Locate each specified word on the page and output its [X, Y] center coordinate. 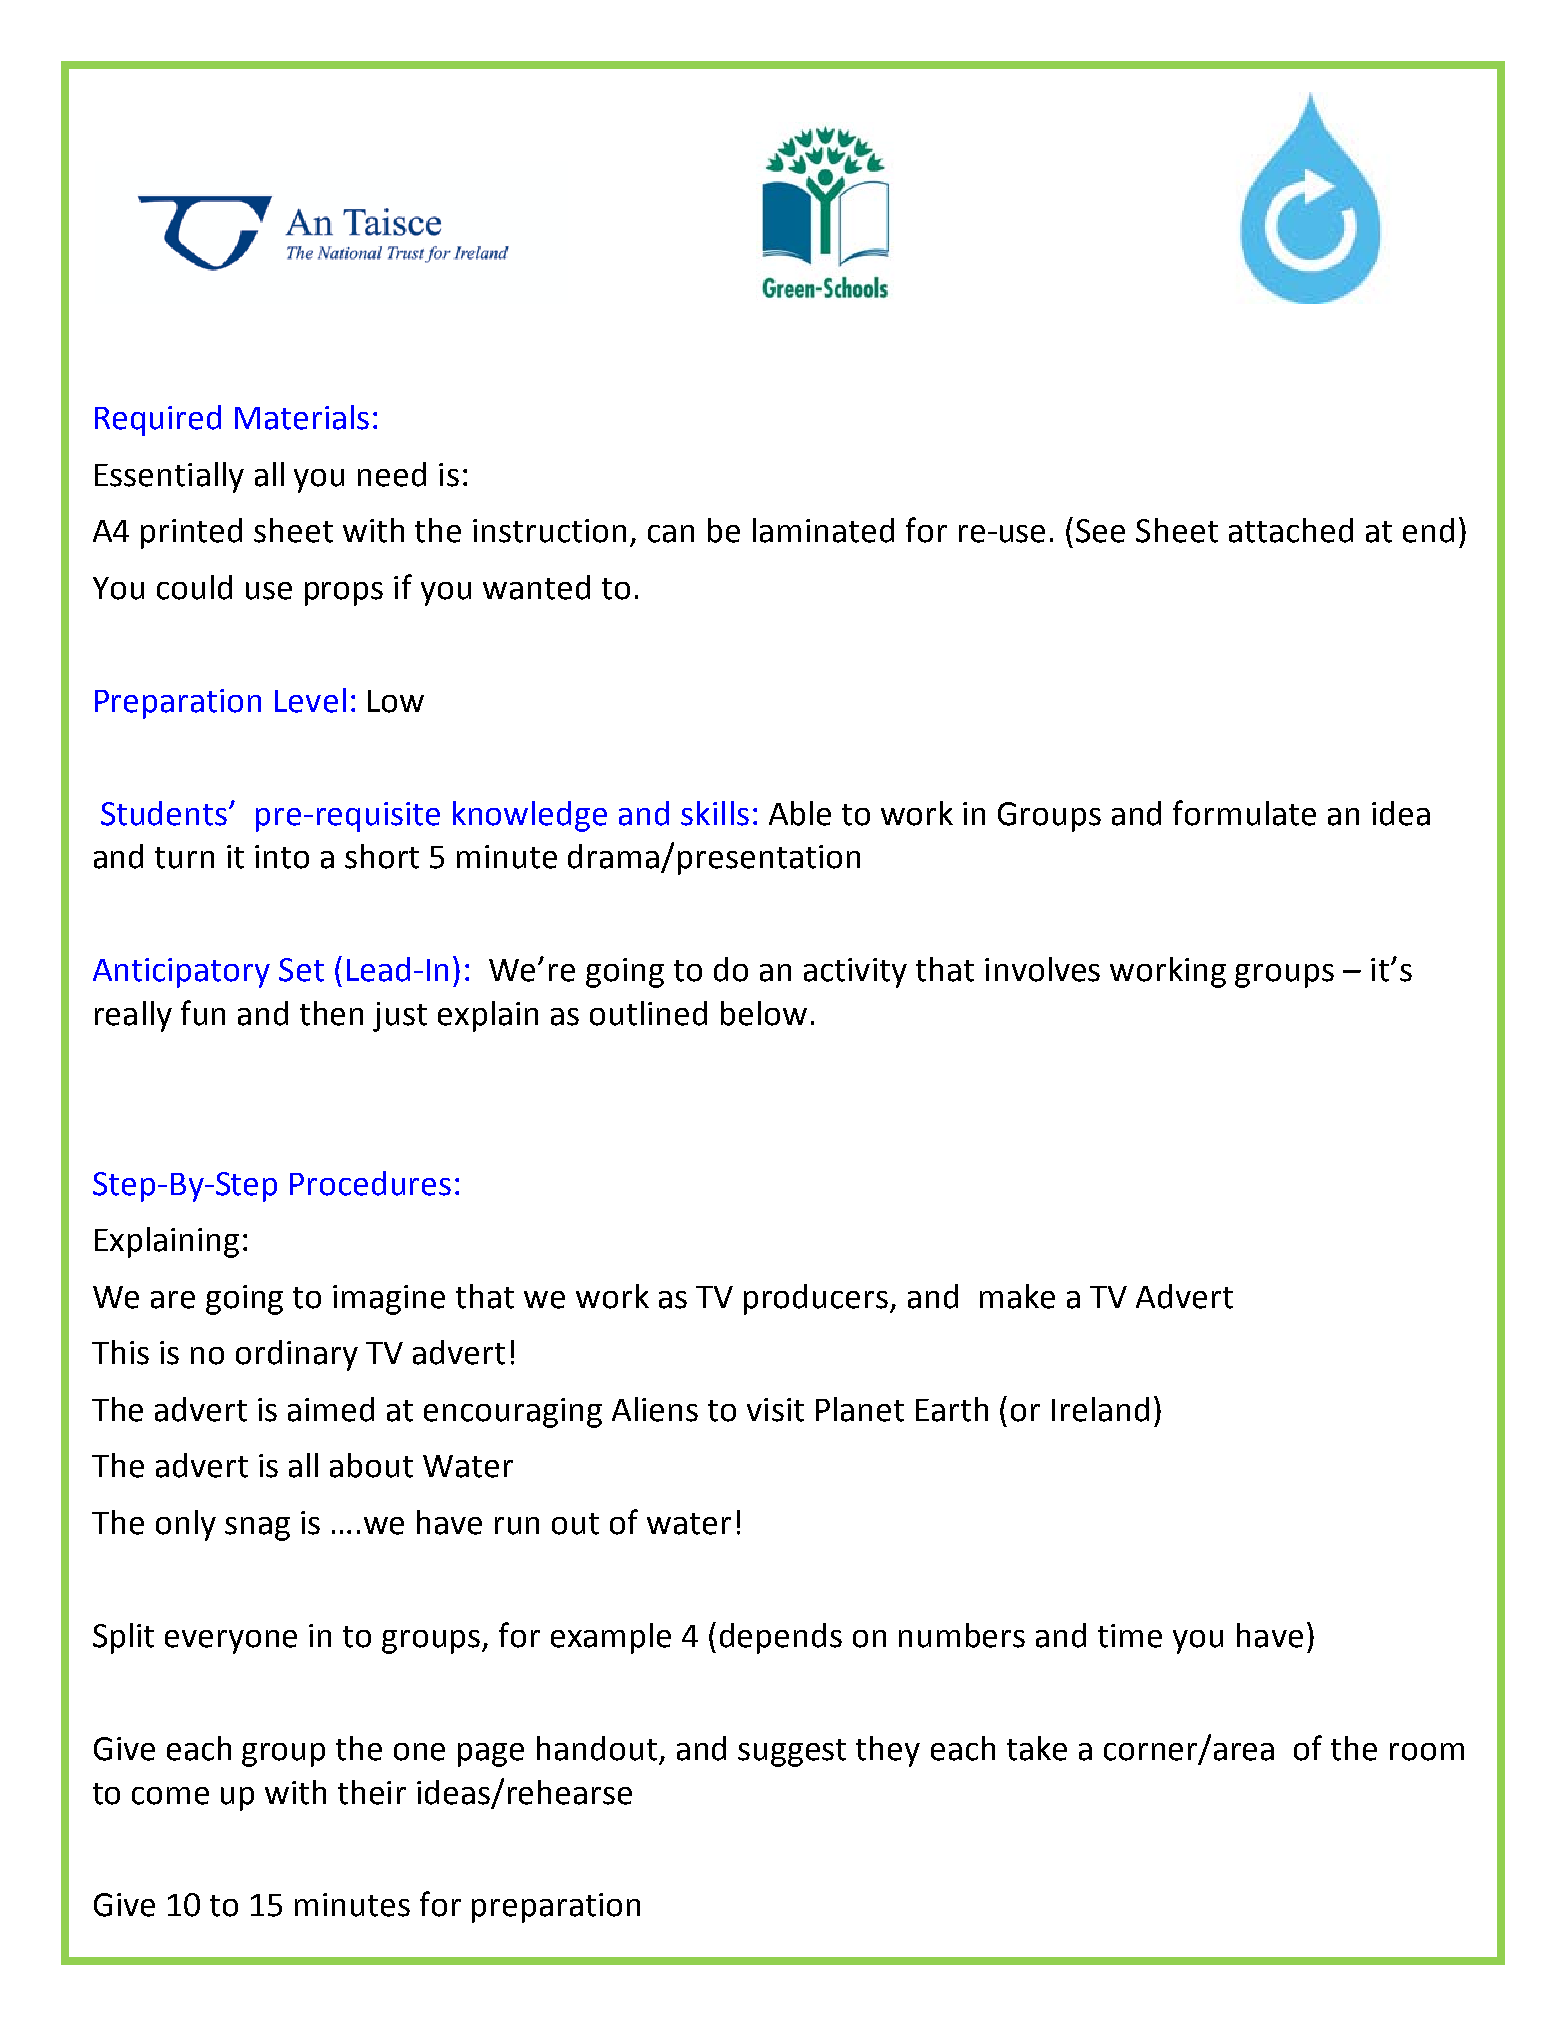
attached [1291, 530]
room [1427, 1752]
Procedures [370, 1183]
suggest [792, 1753]
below [764, 1013]
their [372, 1792]
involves [1042, 969]
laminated [823, 530]
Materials [302, 417]
